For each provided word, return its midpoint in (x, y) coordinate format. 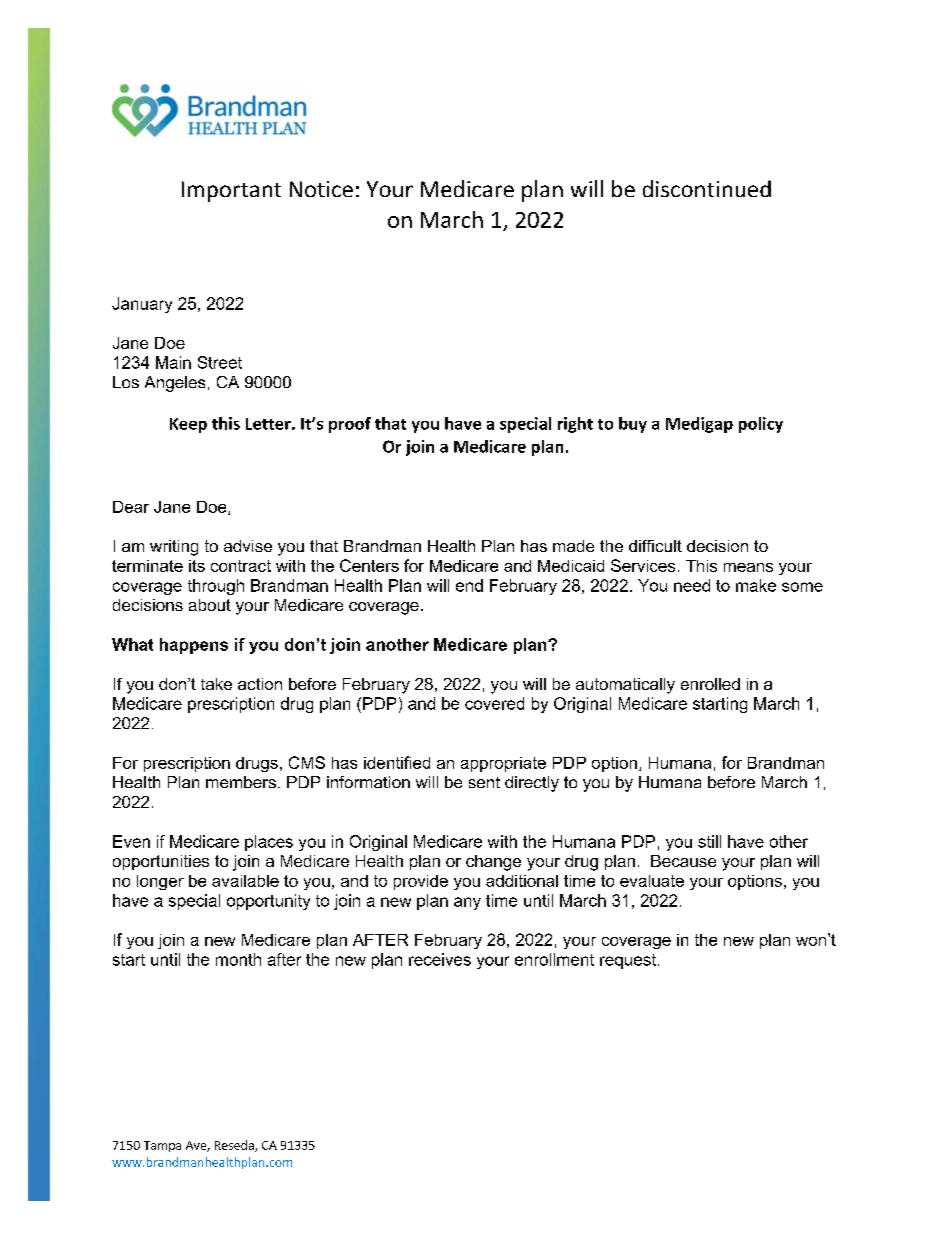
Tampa (162, 1146)
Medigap (699, 425)
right (575, 425)
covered (494, 703)
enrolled (710, 684)
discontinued (707, 188)
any (467, 903)
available (245, 881)
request (628, 961)
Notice (321, 189)
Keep (188, 425)
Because (683, 861)
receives (440, 959)
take (216, 684)
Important (231, 191)
